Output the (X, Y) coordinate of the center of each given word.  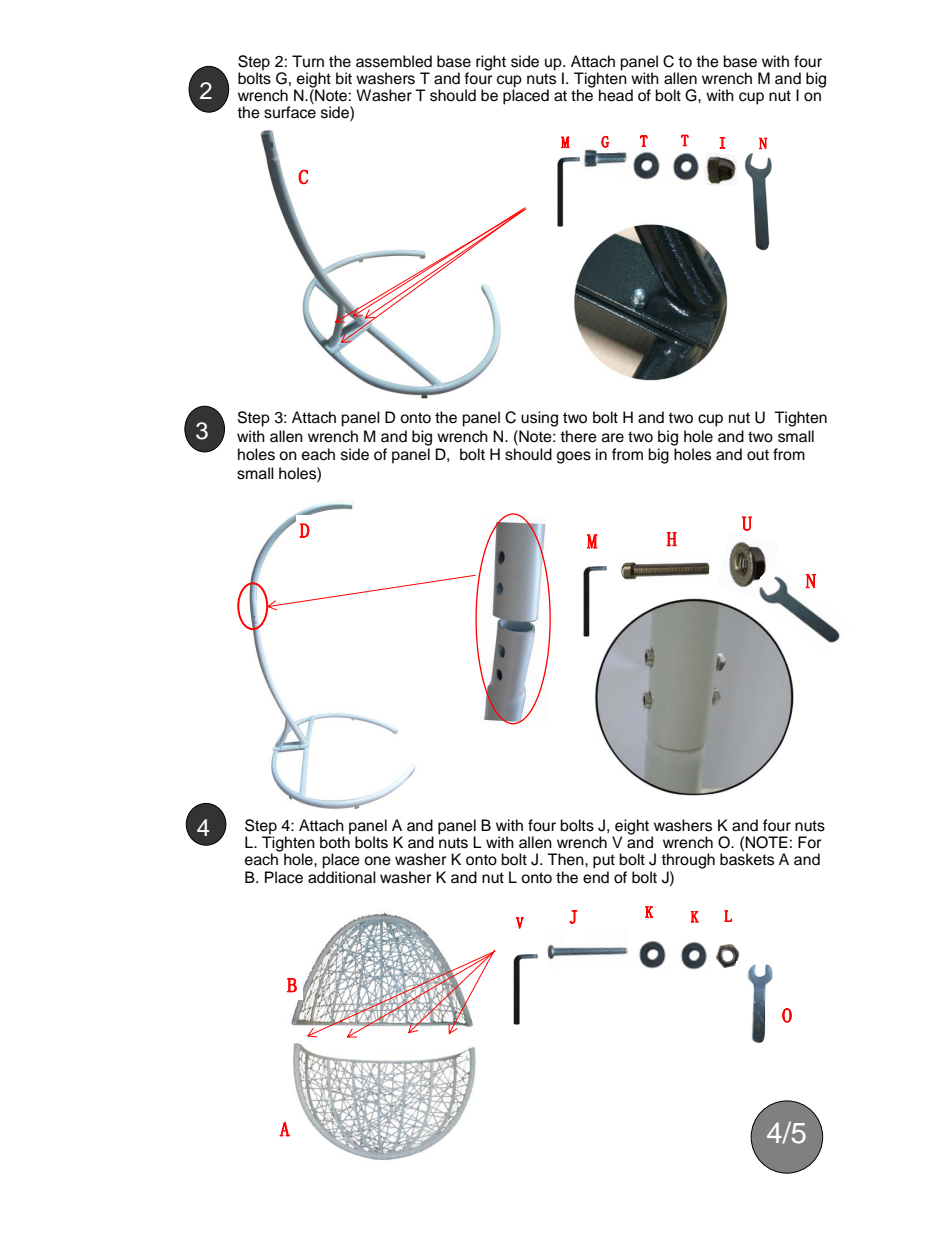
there (578, 436)
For (809, 842)
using (539, 419)
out (758, 455)
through (688, 861)
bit (344, 78)
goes (574, 457)
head (616, 95)
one (377, 861)
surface (290, 111)
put (604, 861)
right (491, 63)
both (335, 841)
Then (566, 859)
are (613, 438)
